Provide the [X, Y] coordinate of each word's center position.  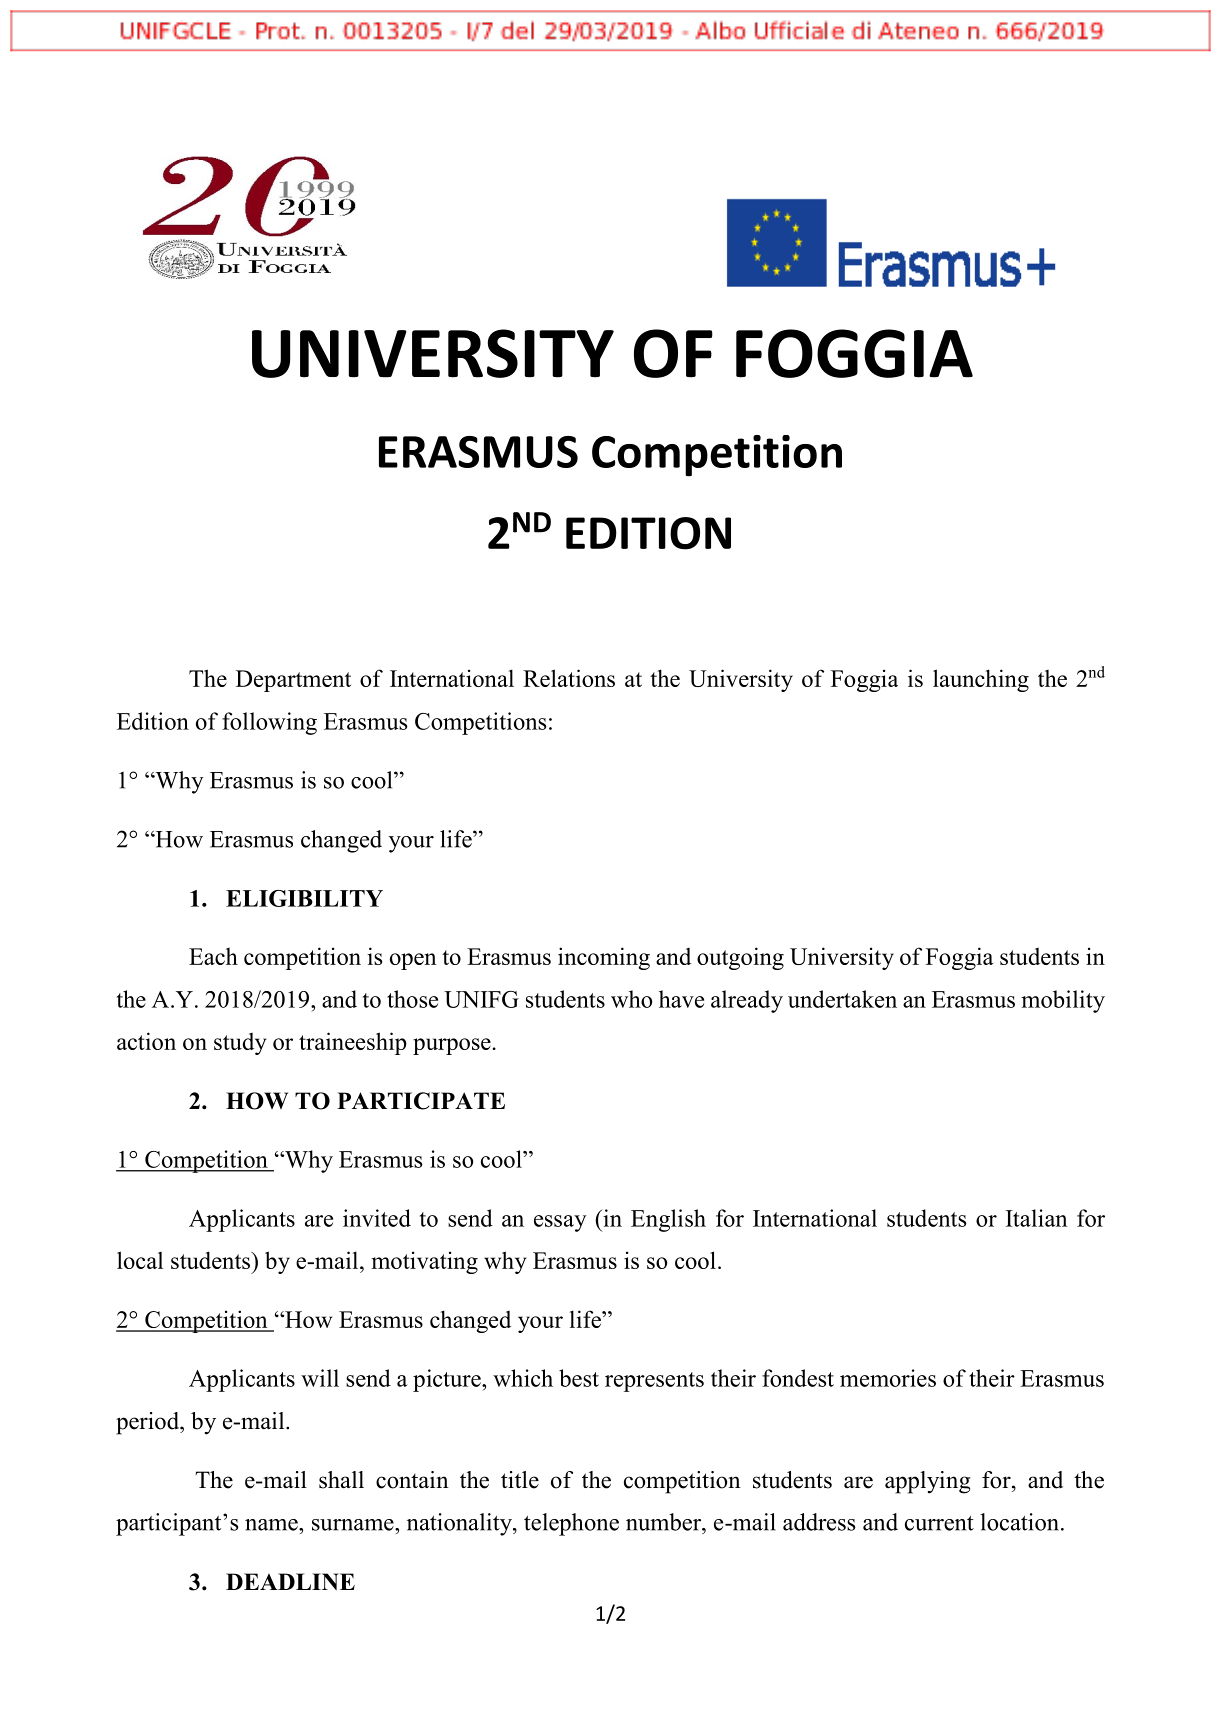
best [579, 1378]
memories [888, 1378]
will [320, 1378]
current [939, 1523]
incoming [604, 958]
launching [981, 680]
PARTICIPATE [421, 1101]
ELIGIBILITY [304, 898]
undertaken [842, 999]
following [269, 723]
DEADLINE [290, 1582]
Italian [1037, 1218]
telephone [571, 1524]
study [240, 1044]
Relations [569, 678]
